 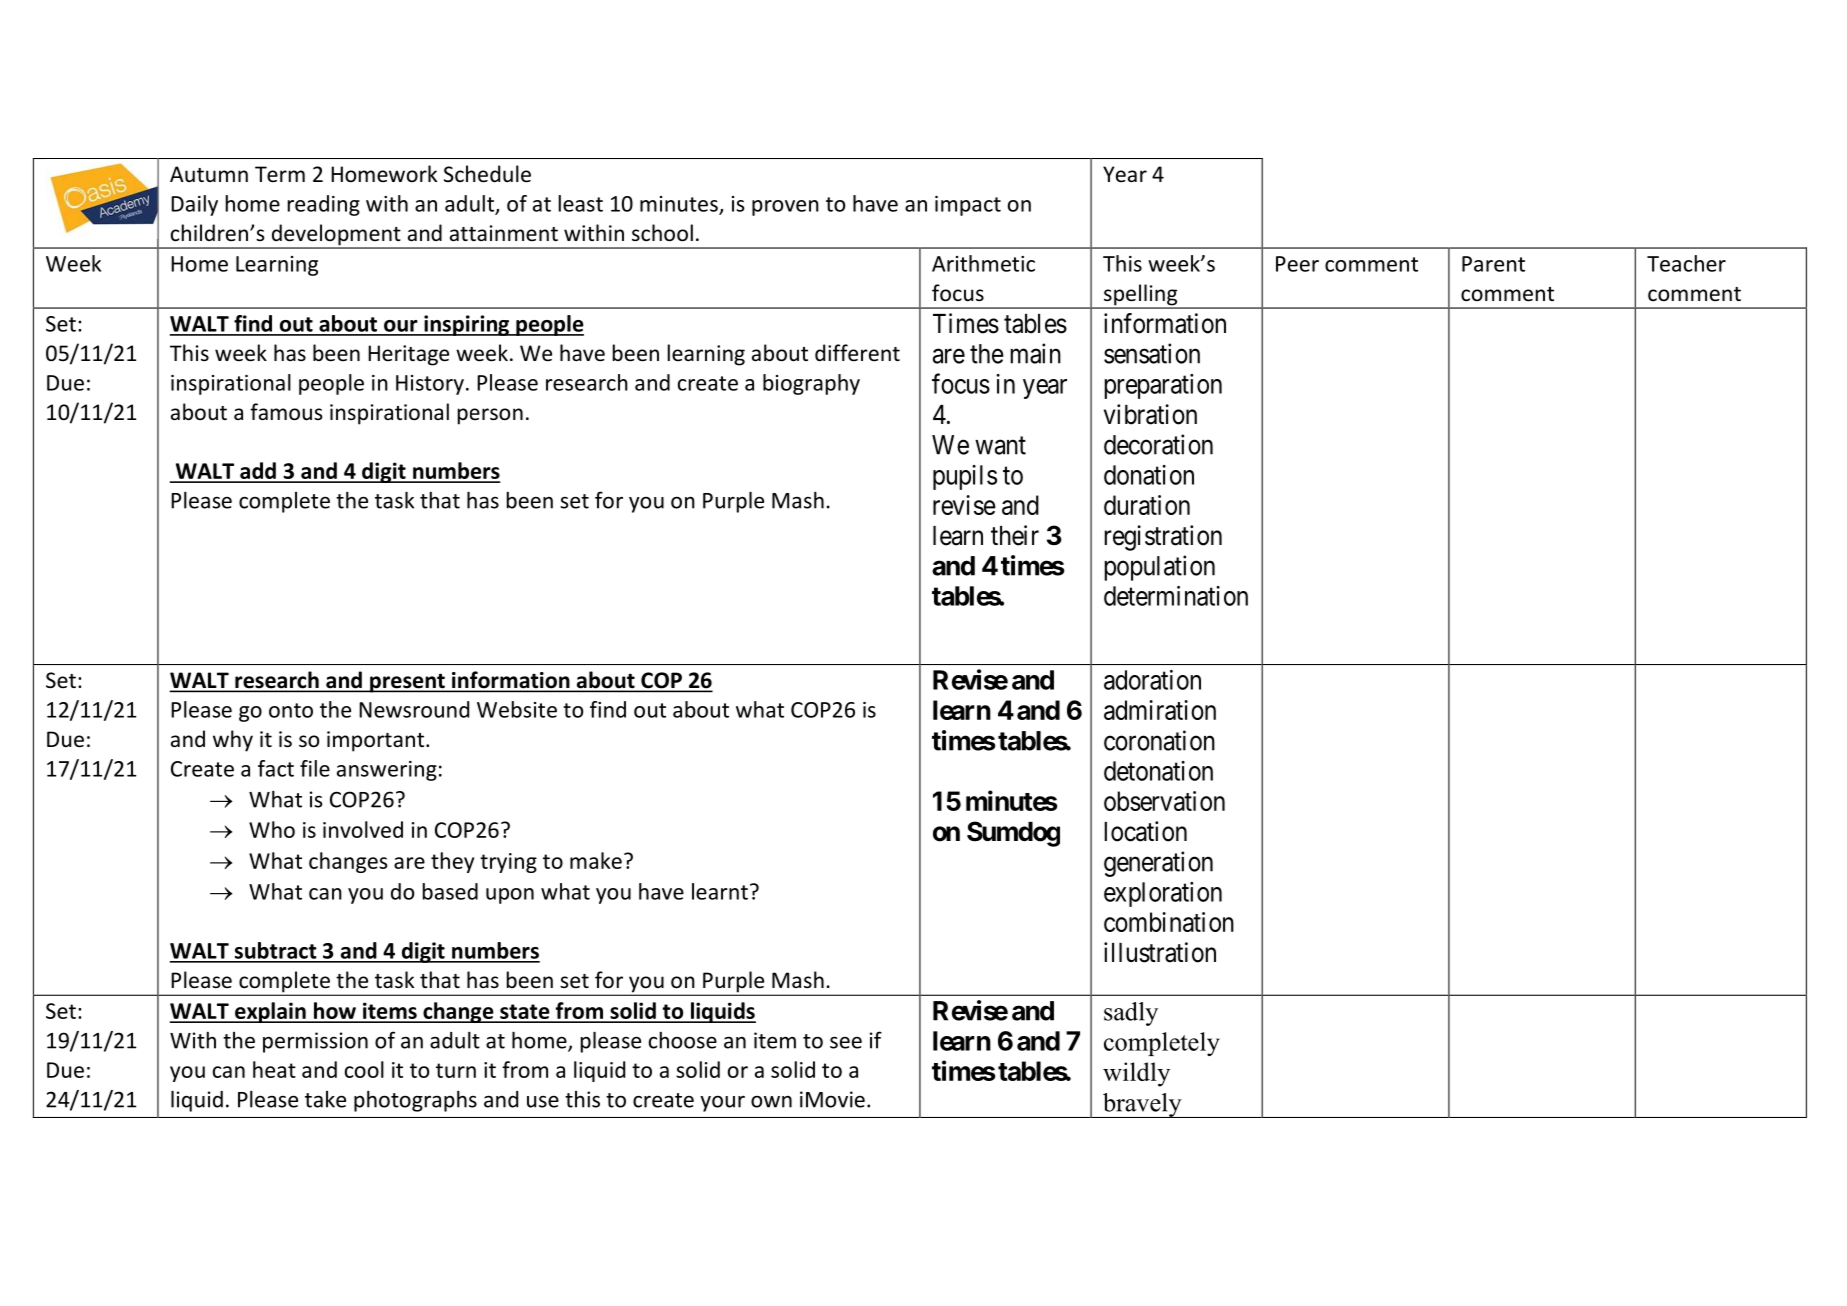 What do you see at coordinates (1147, 505) in the document?
I see `duration` at bounding box center [1147, 505].
